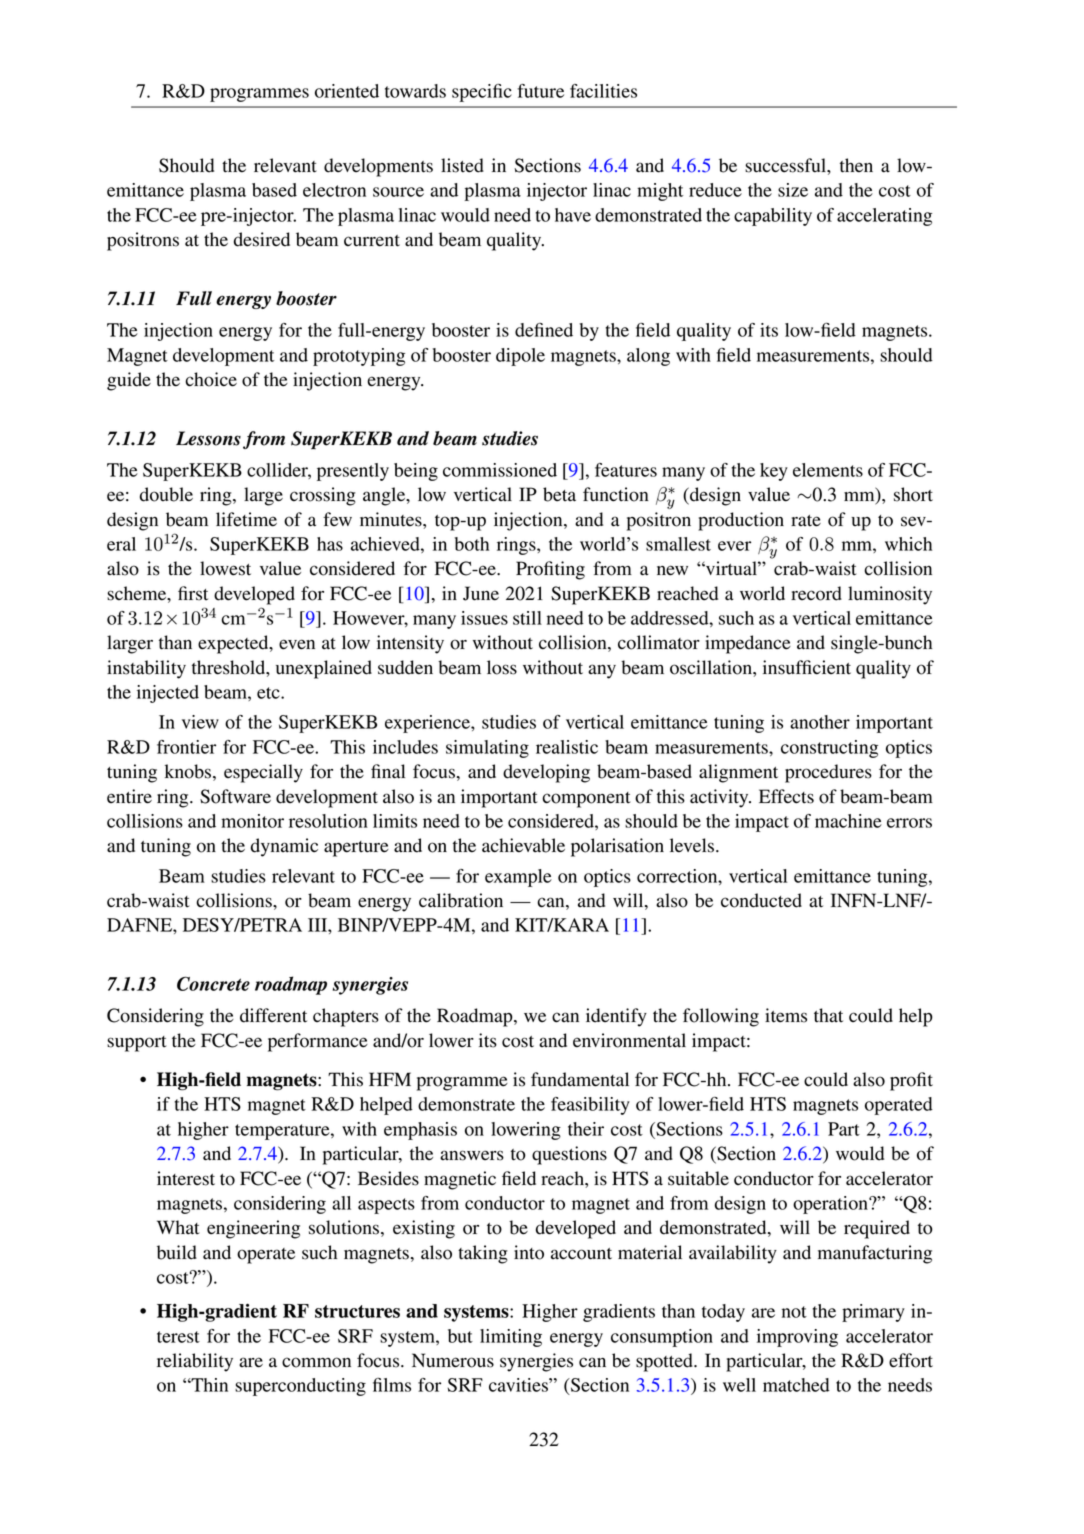 The height and width of the document is (1534, 1084). Describe the element at coordinates (797, 1338) in the document. I see `improving` at that location.
